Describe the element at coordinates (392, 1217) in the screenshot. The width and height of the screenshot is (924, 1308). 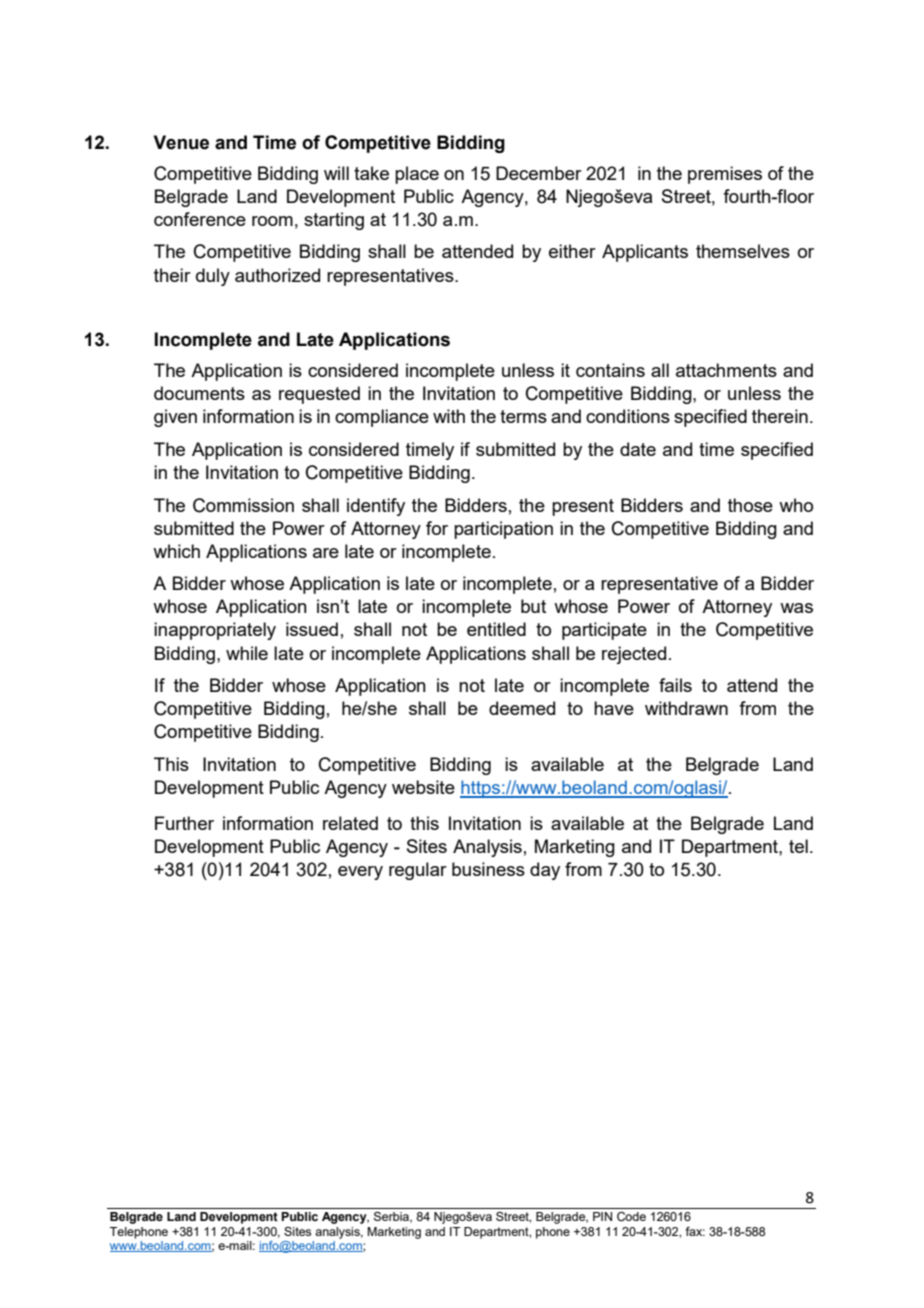
I see `Serbia` at that location.
